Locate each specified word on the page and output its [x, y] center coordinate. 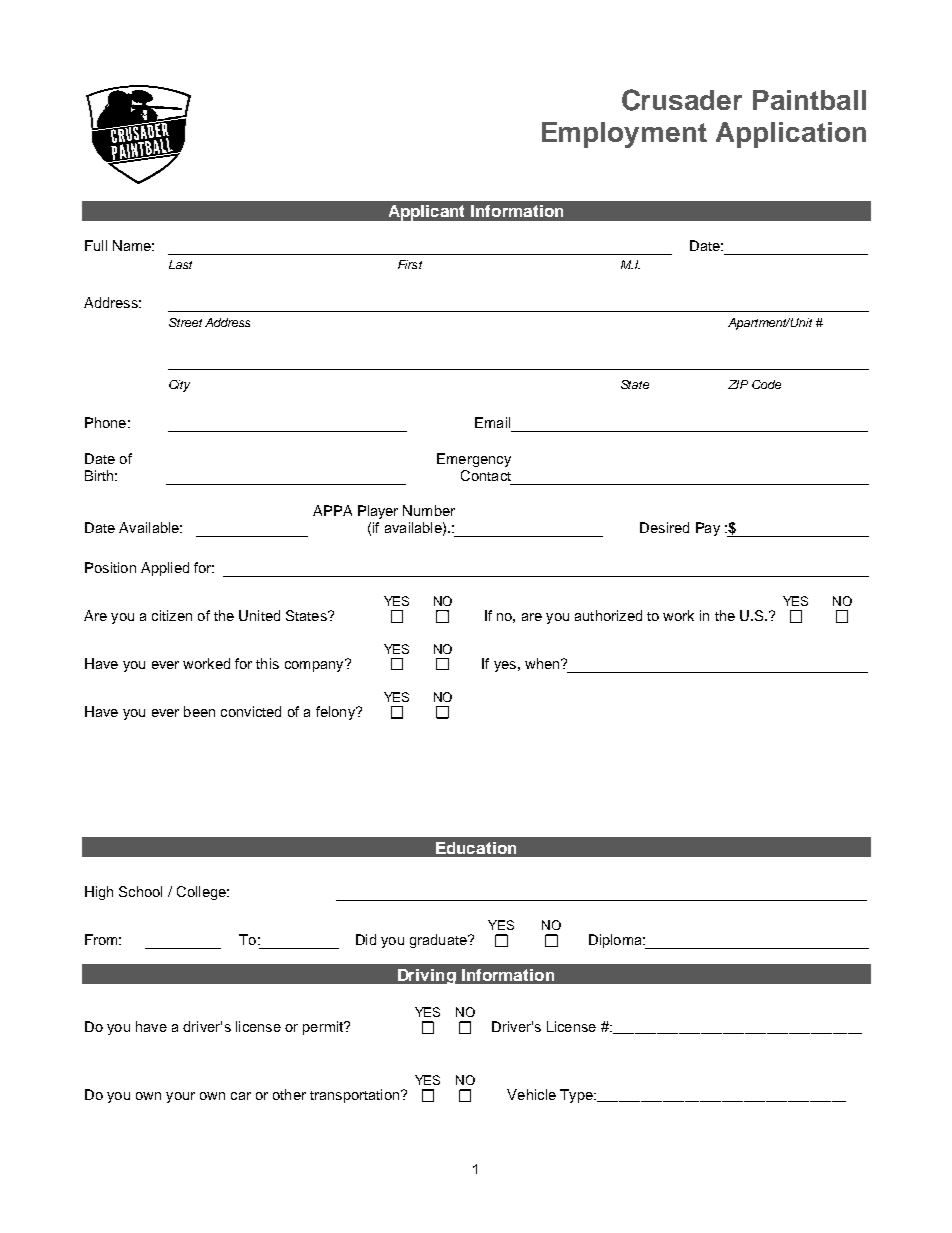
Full [96, 245]
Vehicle [531, 1094]
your [180, 1097]
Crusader [682, 100]
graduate [439, 941]
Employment [624, 135]
